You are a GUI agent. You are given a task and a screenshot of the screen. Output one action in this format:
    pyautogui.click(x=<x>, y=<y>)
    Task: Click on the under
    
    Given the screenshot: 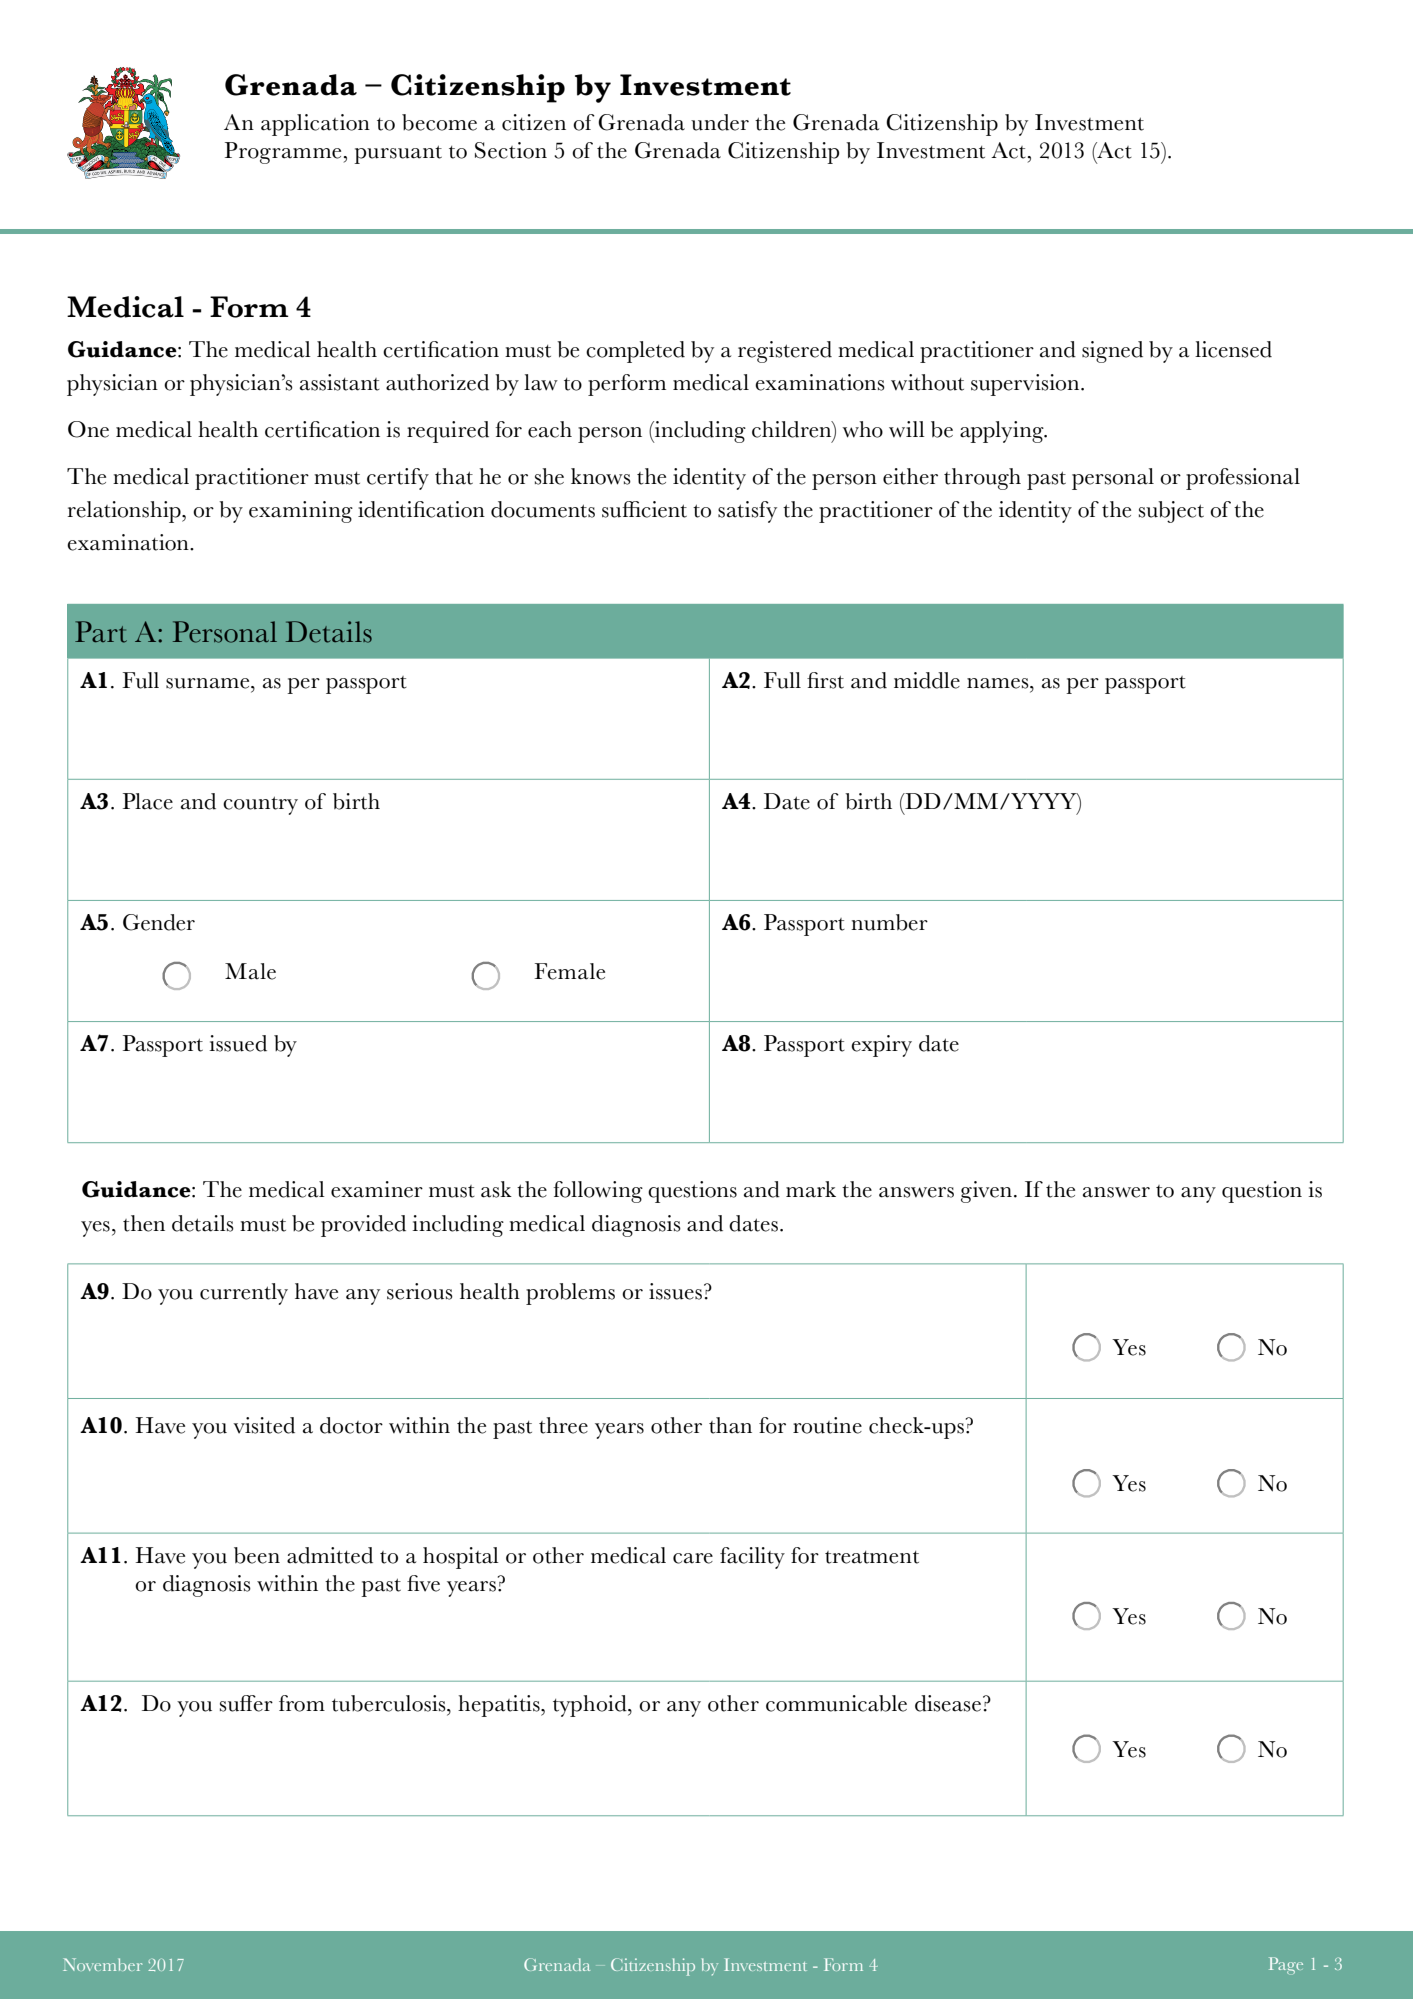 What is the action you would take?
    pyautogui.click(x=720, y=122)
